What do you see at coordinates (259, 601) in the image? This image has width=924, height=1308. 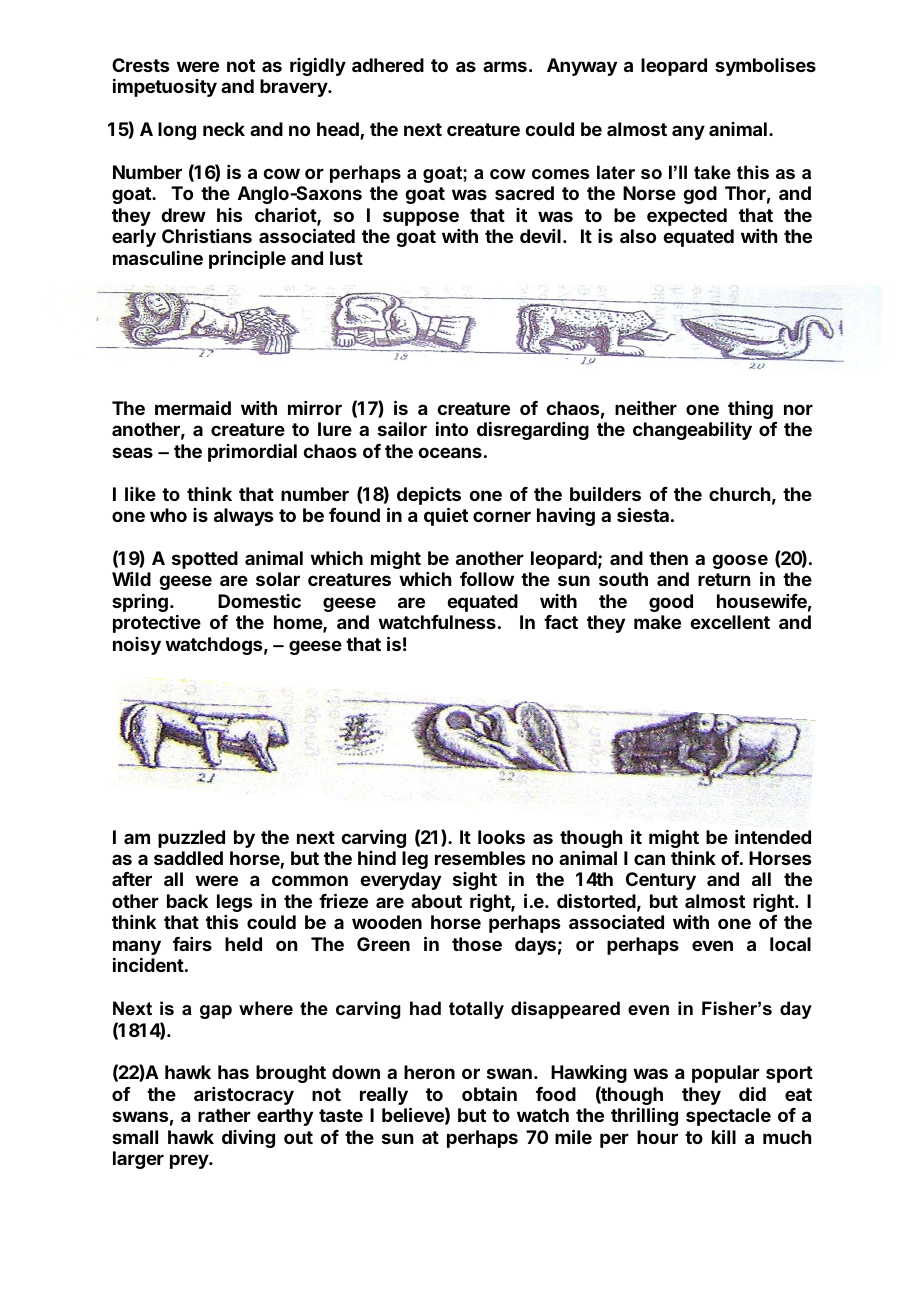 I see `Domestic` at bounding box center [259, 601].
